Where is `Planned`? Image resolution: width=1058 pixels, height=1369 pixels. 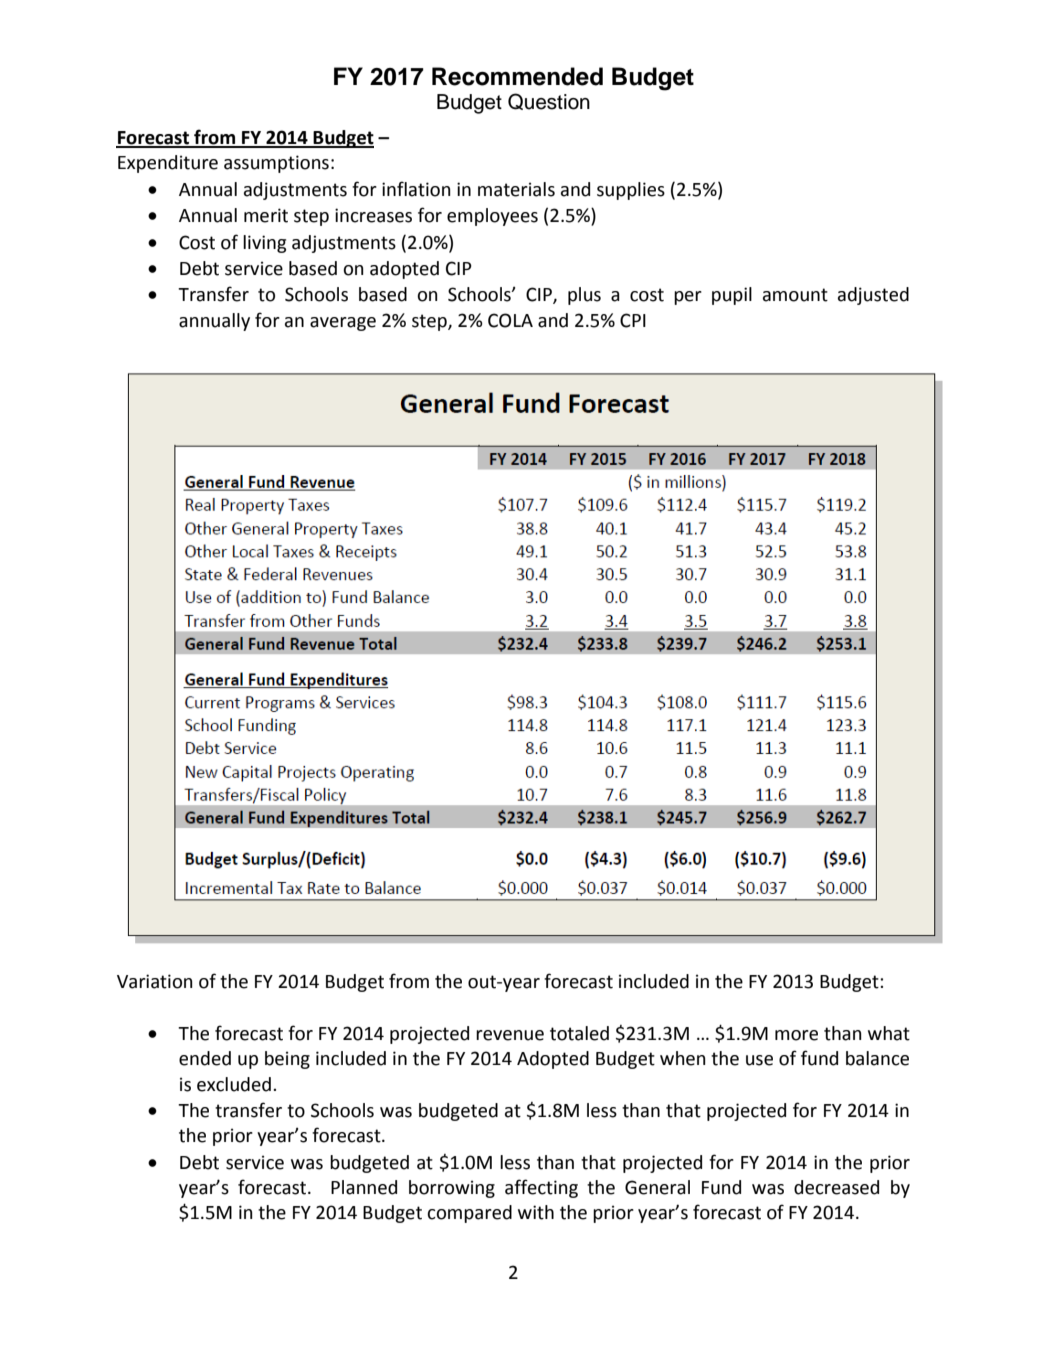
Planned is located at coordinates (364, 1187).
